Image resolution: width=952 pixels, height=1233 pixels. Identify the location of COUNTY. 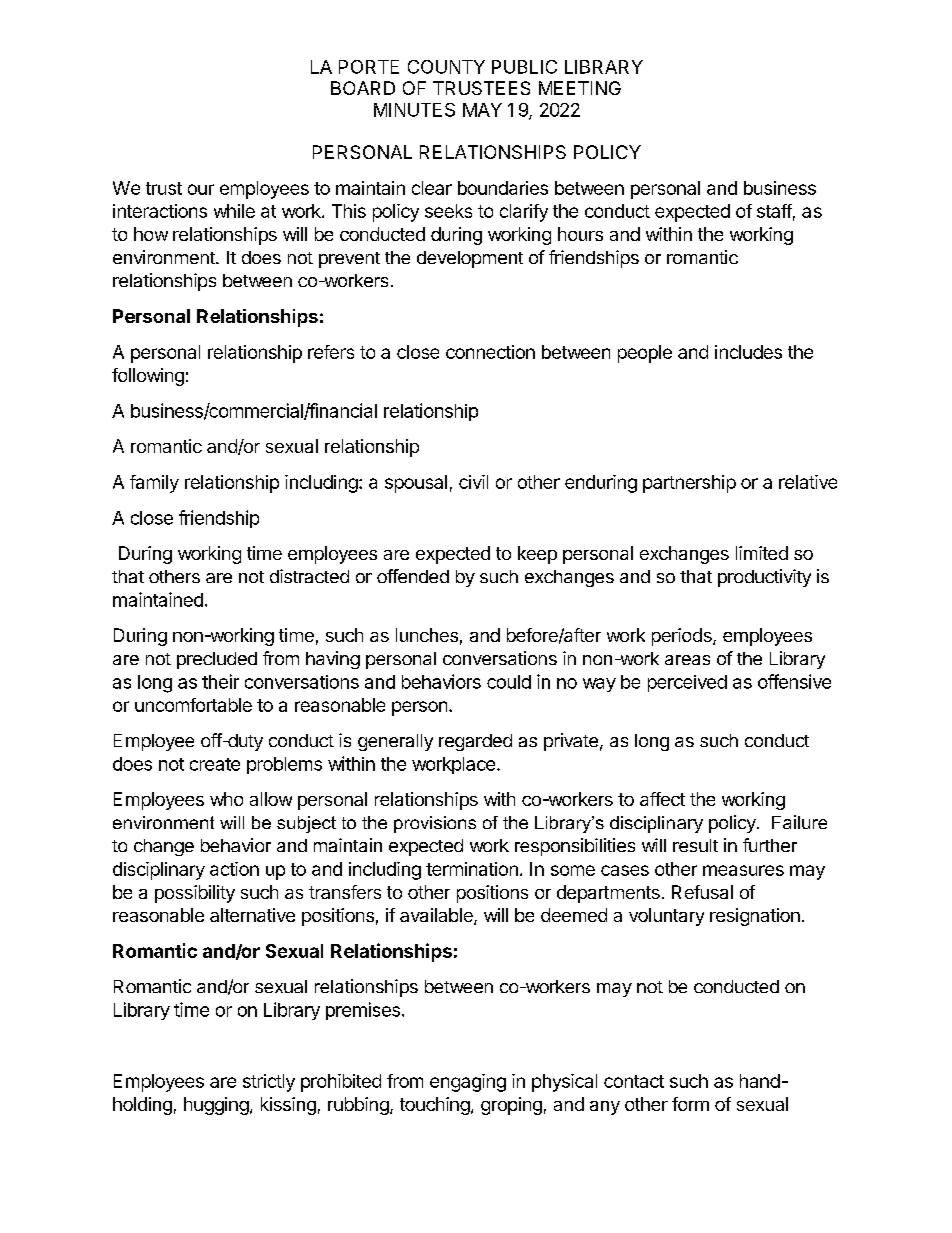
(446, 67).
